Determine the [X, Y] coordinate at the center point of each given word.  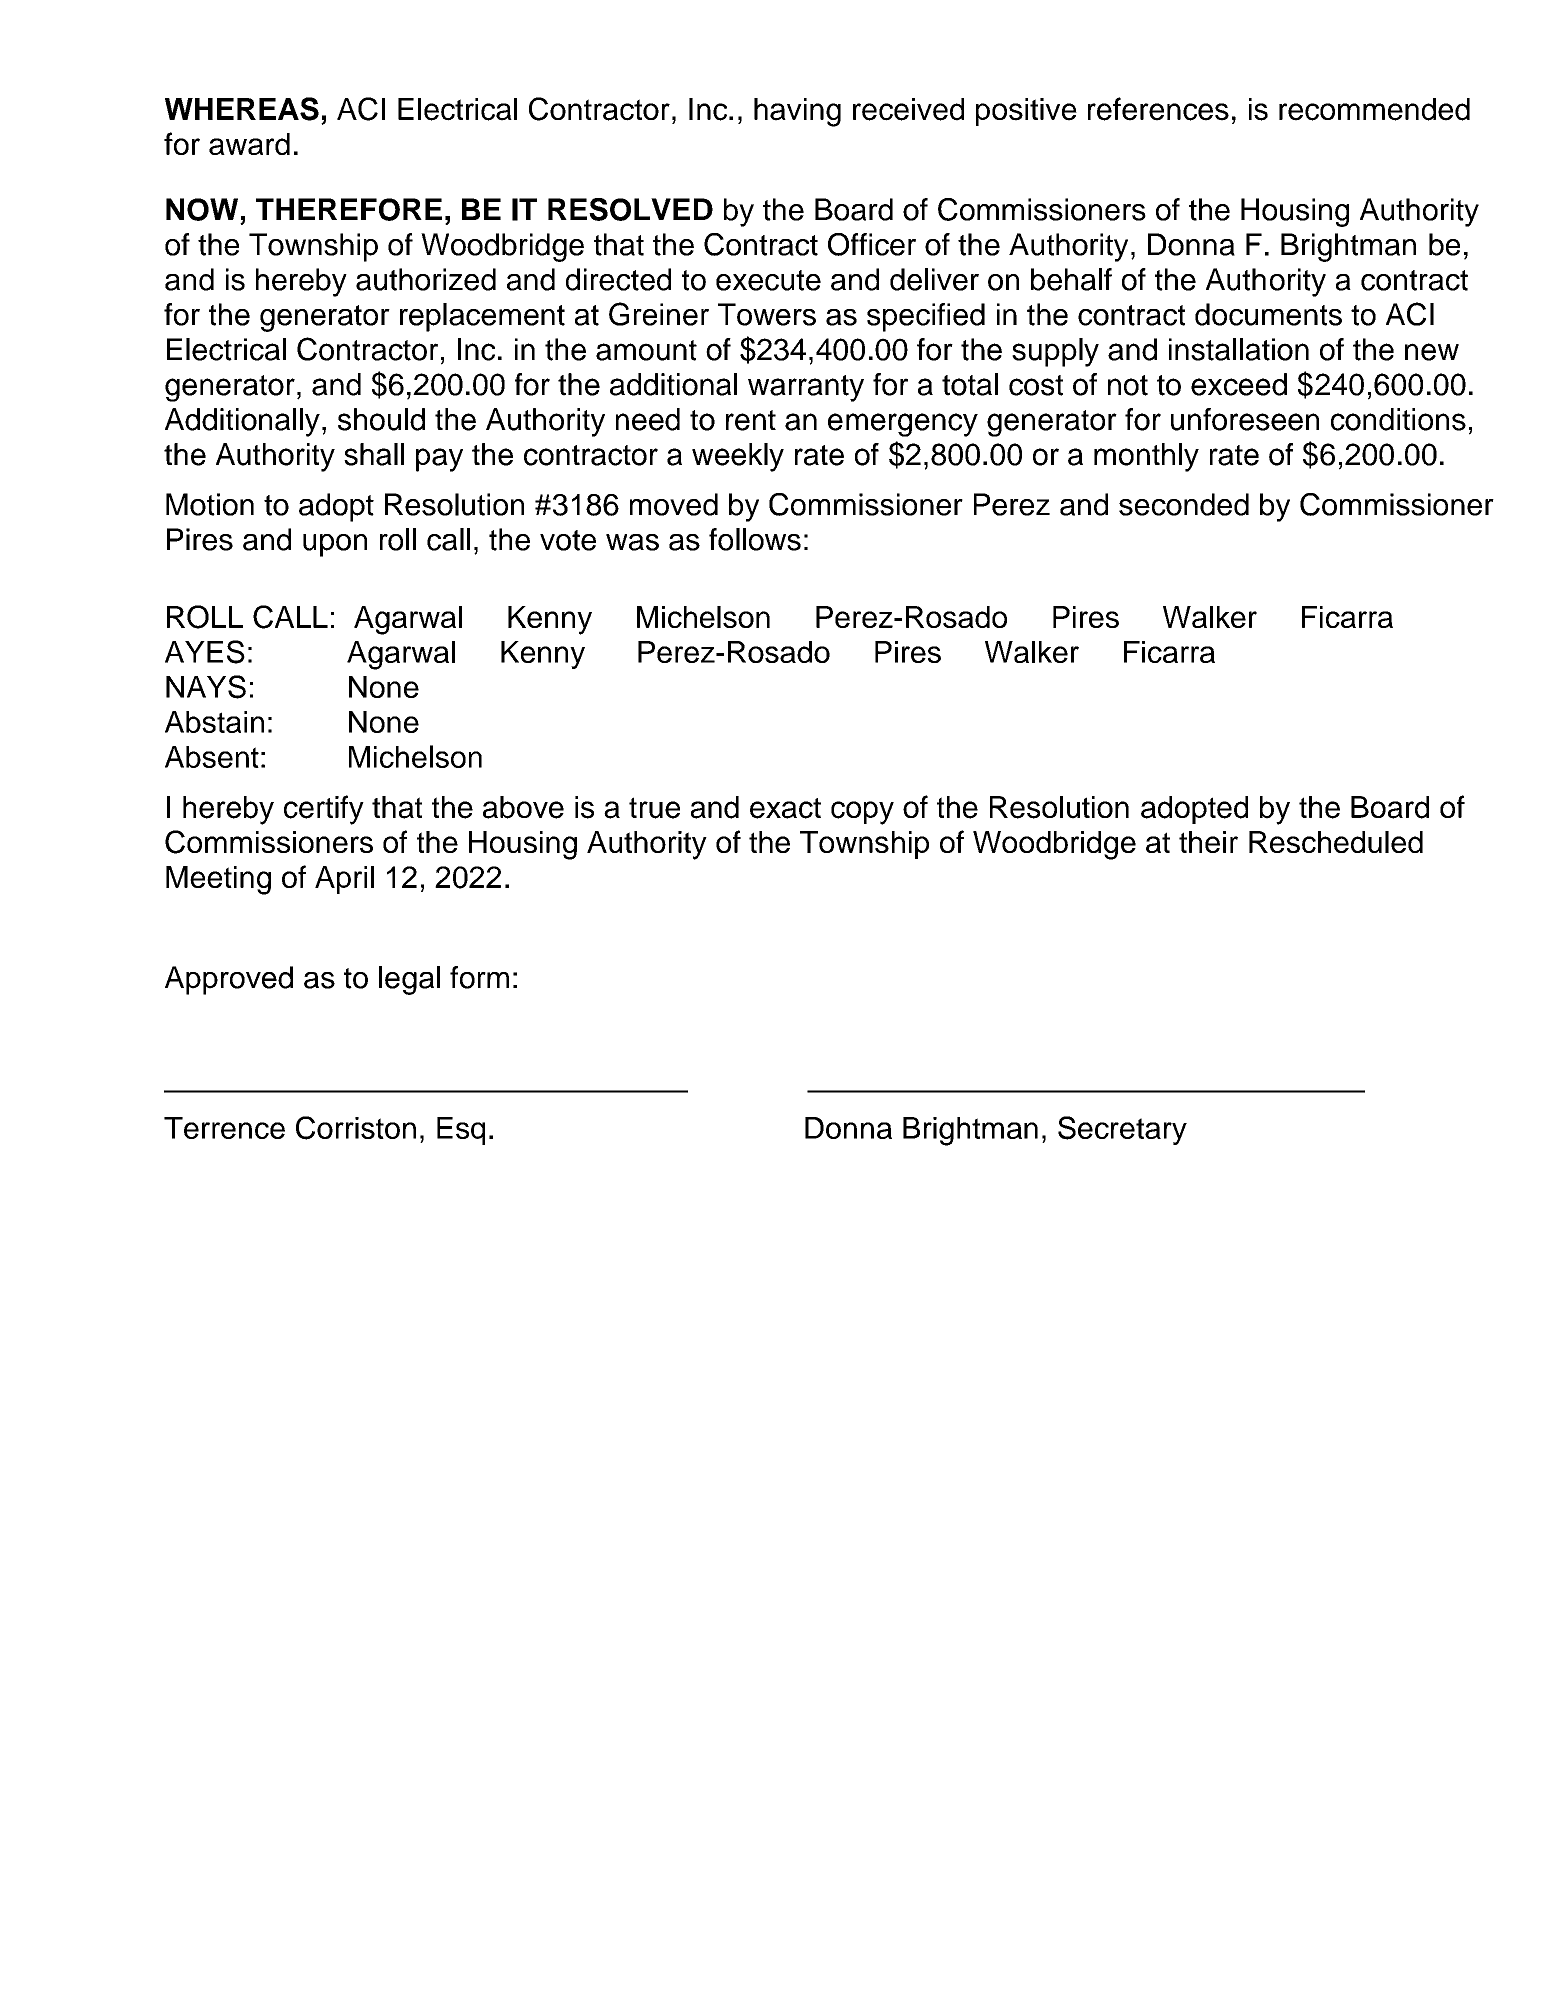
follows [755, 539]
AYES [205, 652]
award [249, 144]
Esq [461, 1131]
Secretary [1122, 1130]
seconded [1184, 504]
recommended [1374, 109]
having [797, 112]
